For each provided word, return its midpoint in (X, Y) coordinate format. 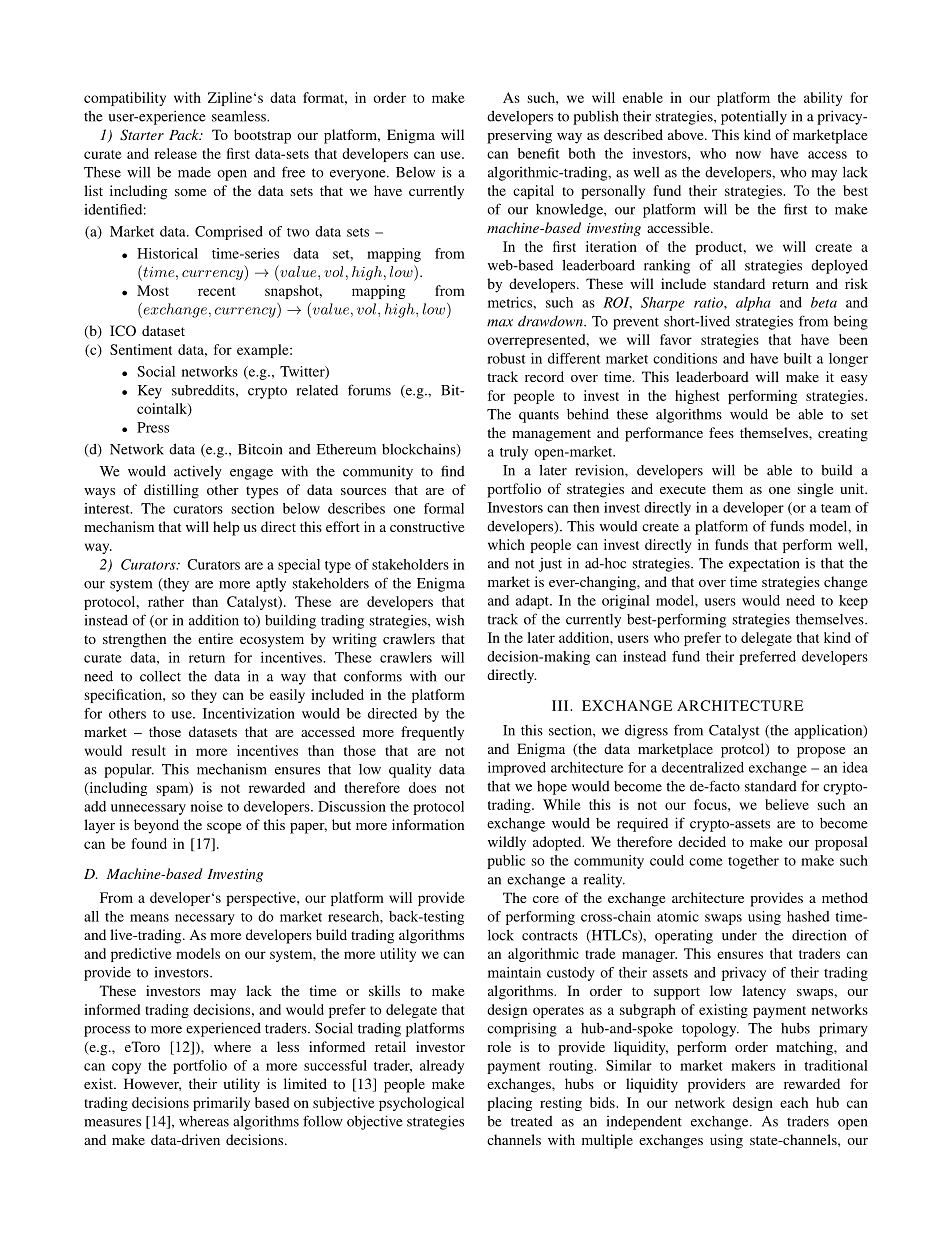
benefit (538, 153)
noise (207, 806)
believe (787, 804)
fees (721, 432)
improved (517, 769)
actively (198, 472)
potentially (754, 117)
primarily (221, 1104)
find (453, 471)
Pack (185, 134)
